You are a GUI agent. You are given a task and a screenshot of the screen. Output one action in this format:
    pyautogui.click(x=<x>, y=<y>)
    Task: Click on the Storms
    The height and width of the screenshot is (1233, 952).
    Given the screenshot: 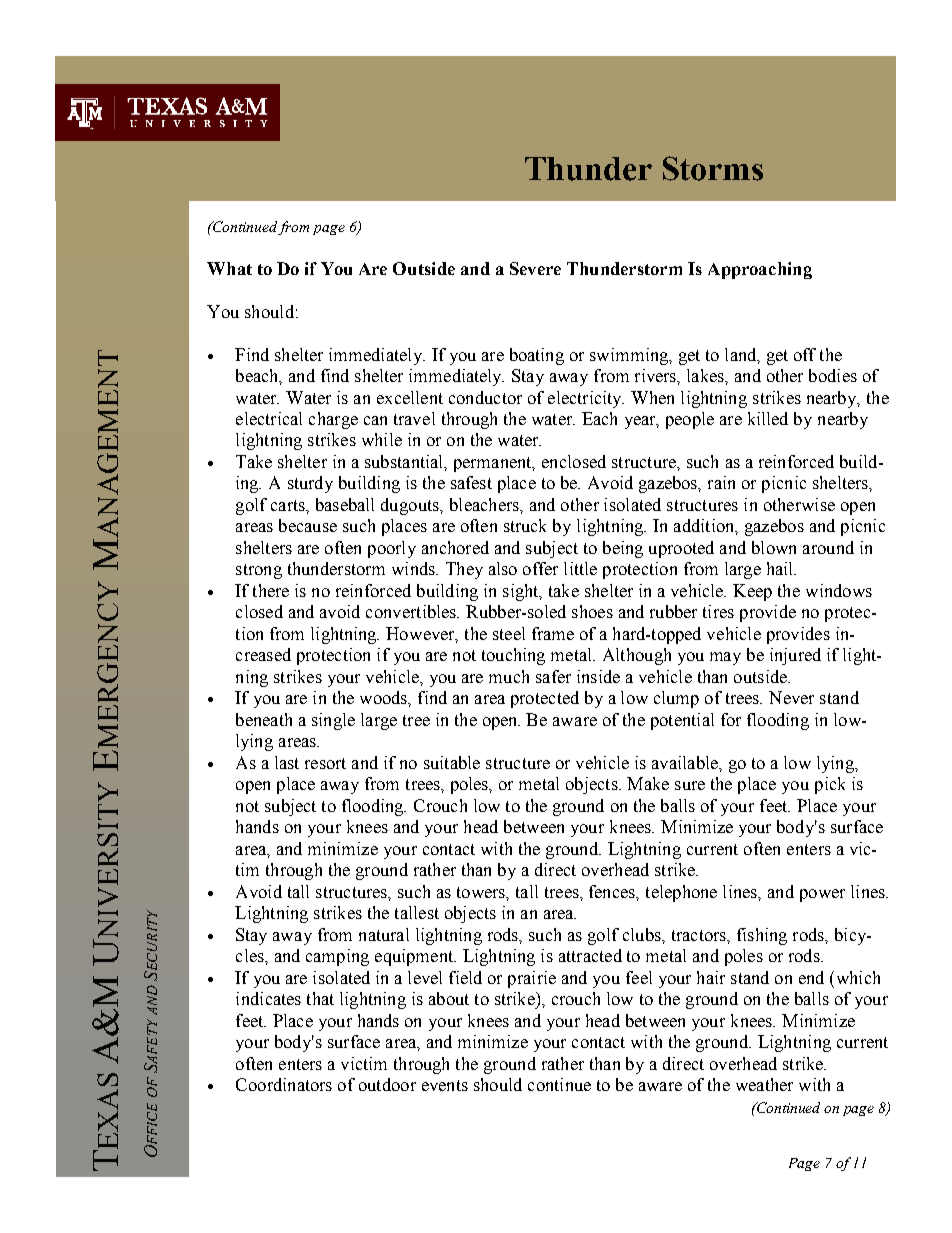 What is the action you would take?
    pyautogui.click(x=713, y=168)
